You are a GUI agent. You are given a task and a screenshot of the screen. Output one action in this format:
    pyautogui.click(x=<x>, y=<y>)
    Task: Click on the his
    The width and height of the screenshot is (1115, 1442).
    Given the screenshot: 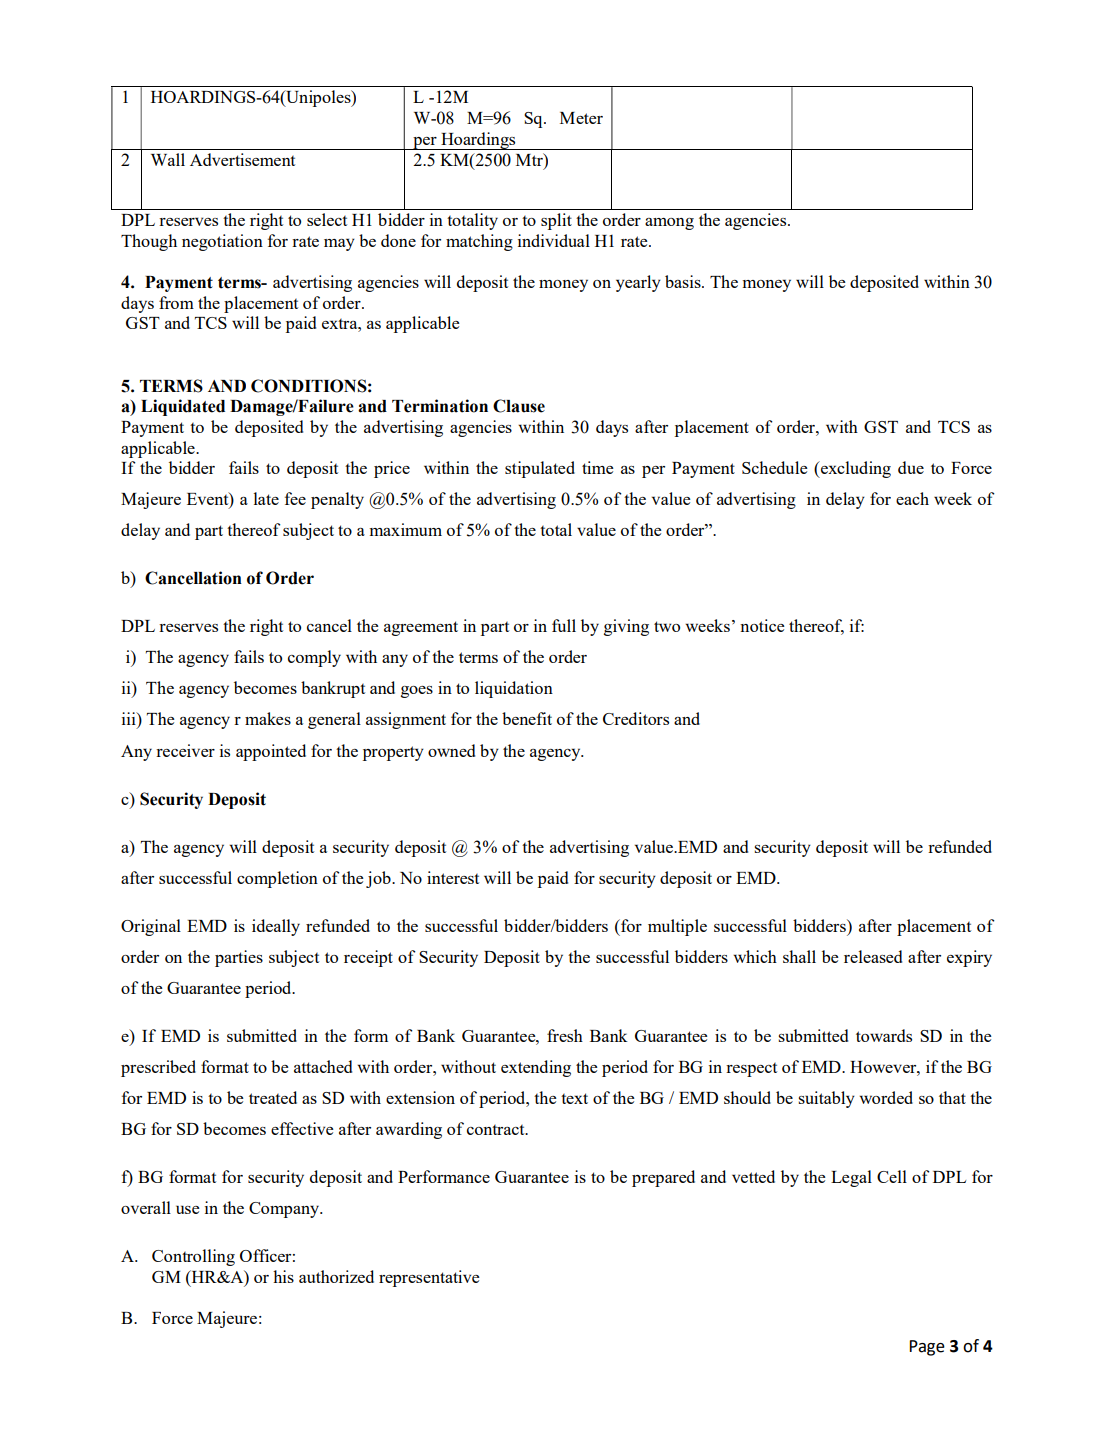 What is the action you would take?
    pyautogui.click(x=283, y=1276)
